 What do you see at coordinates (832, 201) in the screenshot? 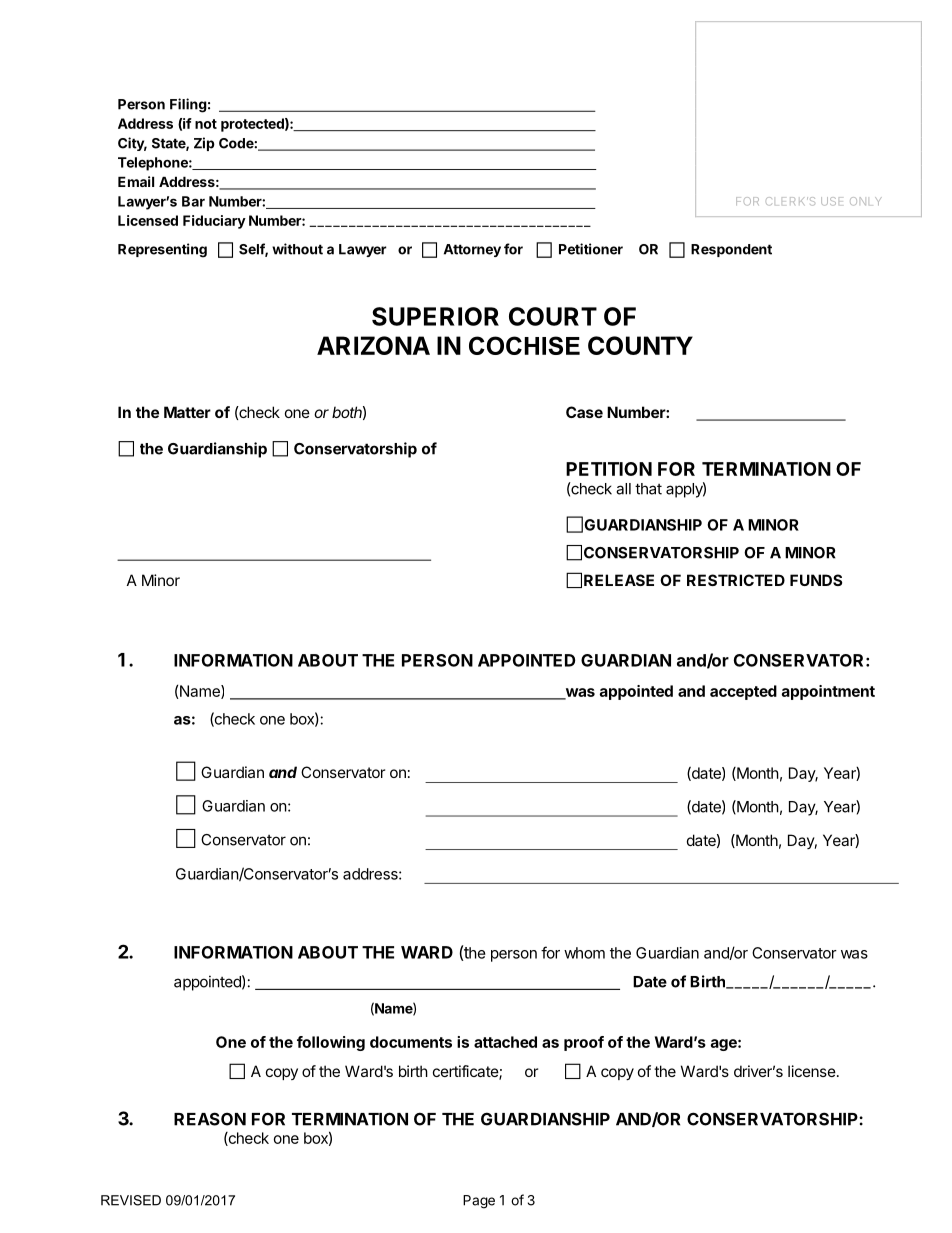
I see `USE` at bounding box center [832, 201].
